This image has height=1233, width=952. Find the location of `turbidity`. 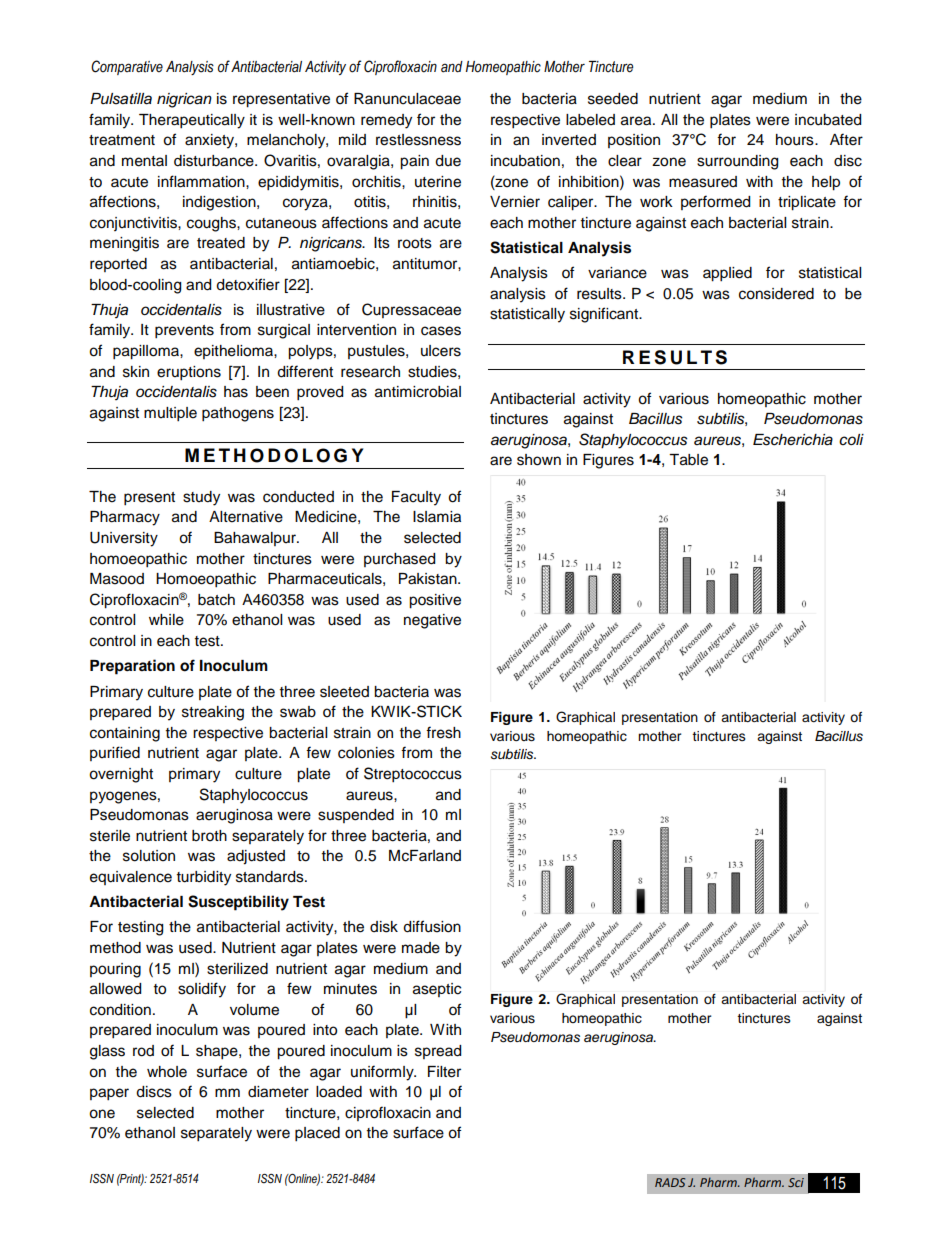

turbidity is located at coordinates (204, 878).
